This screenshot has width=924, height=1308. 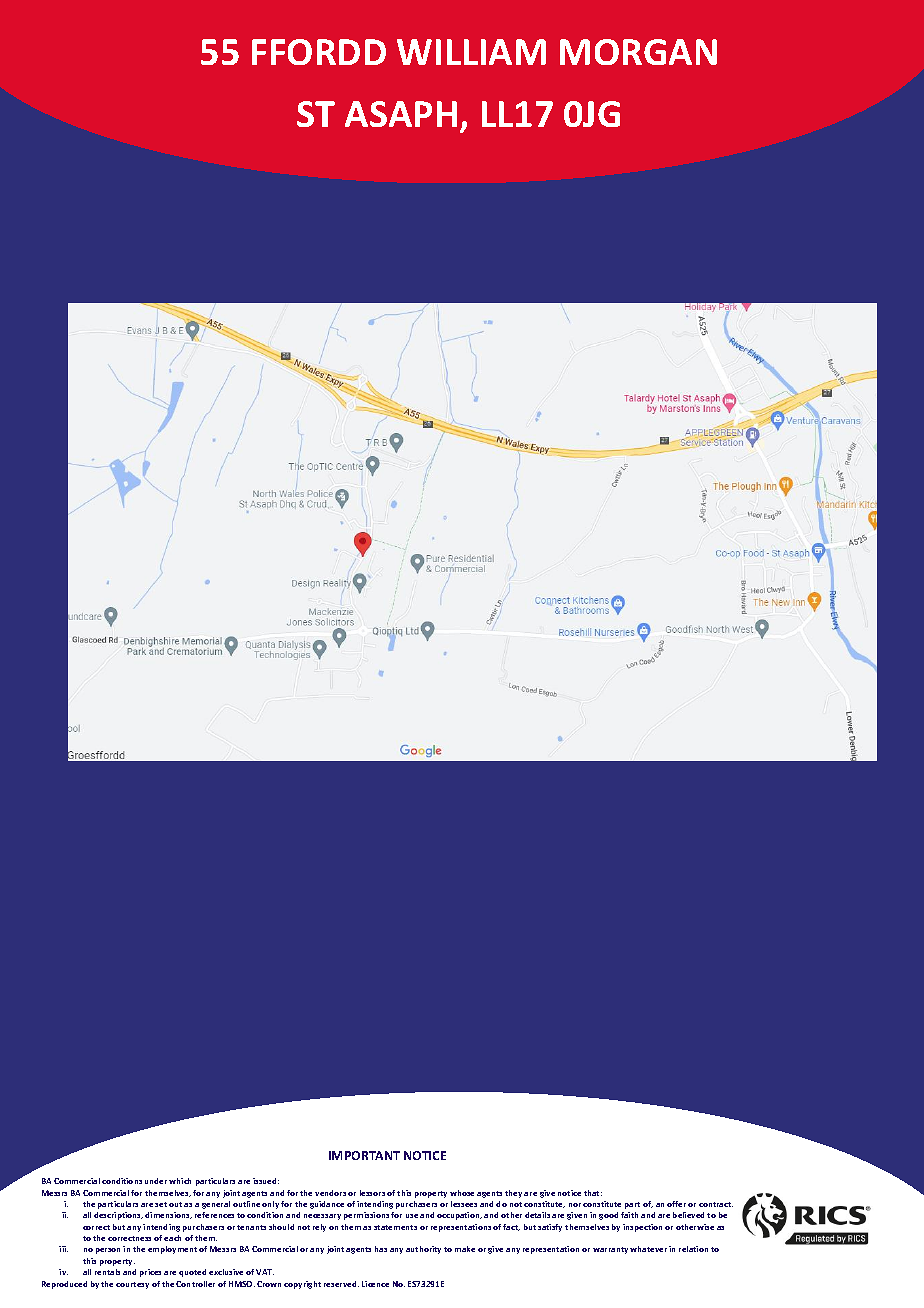 What do you see at coordinates (150, 1273) in the screenshot?
I see `prices` at bounding box center [150, 1273].
